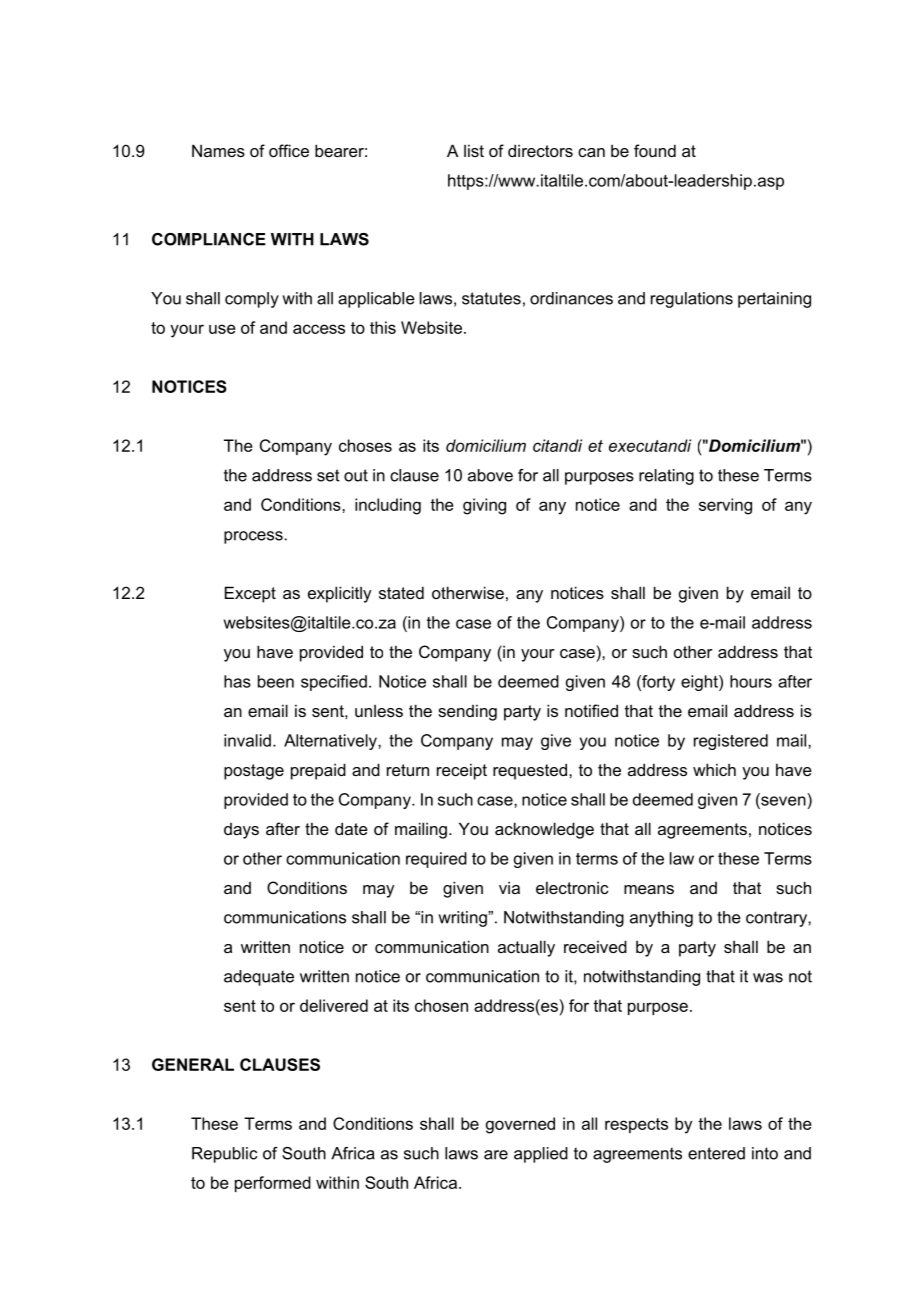 This screenshot has width=924, height=1308. Describe the element at coordinates (700, 683) in the screenshot. I see `eight` at that location.
